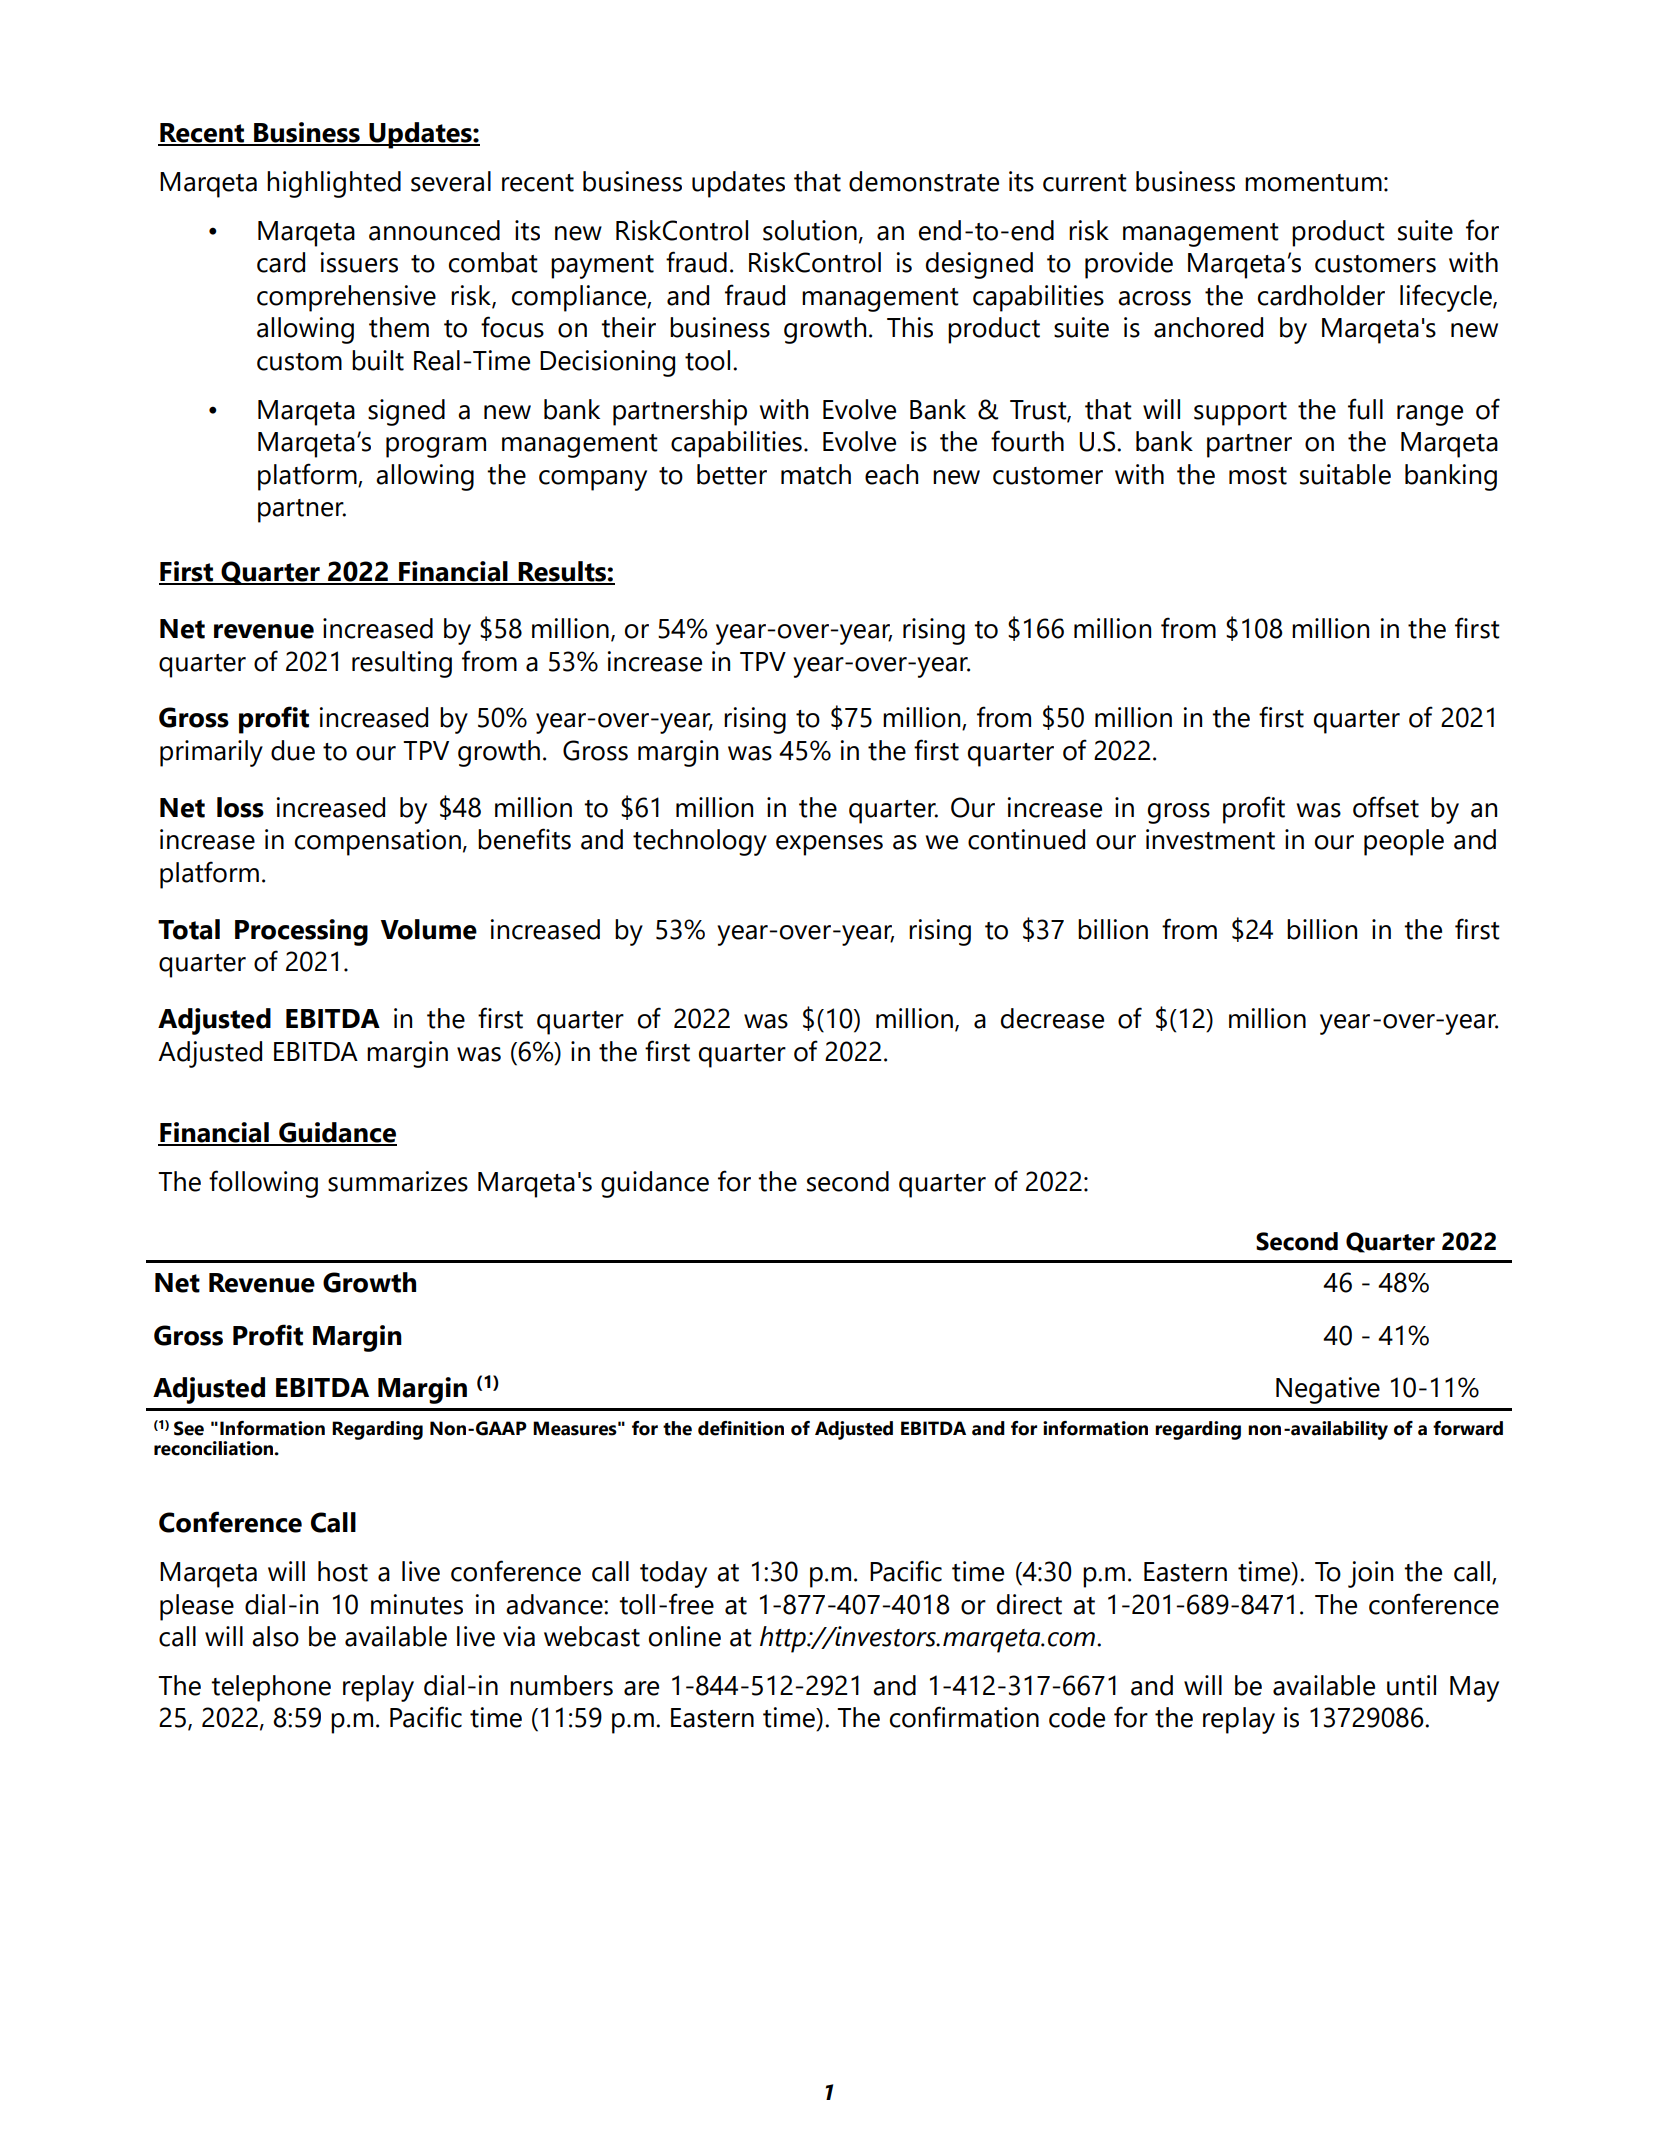 This page has height=2146, width=1658. Describe the element at coordinates (816, 474) in the page. I see `match` at that location.
